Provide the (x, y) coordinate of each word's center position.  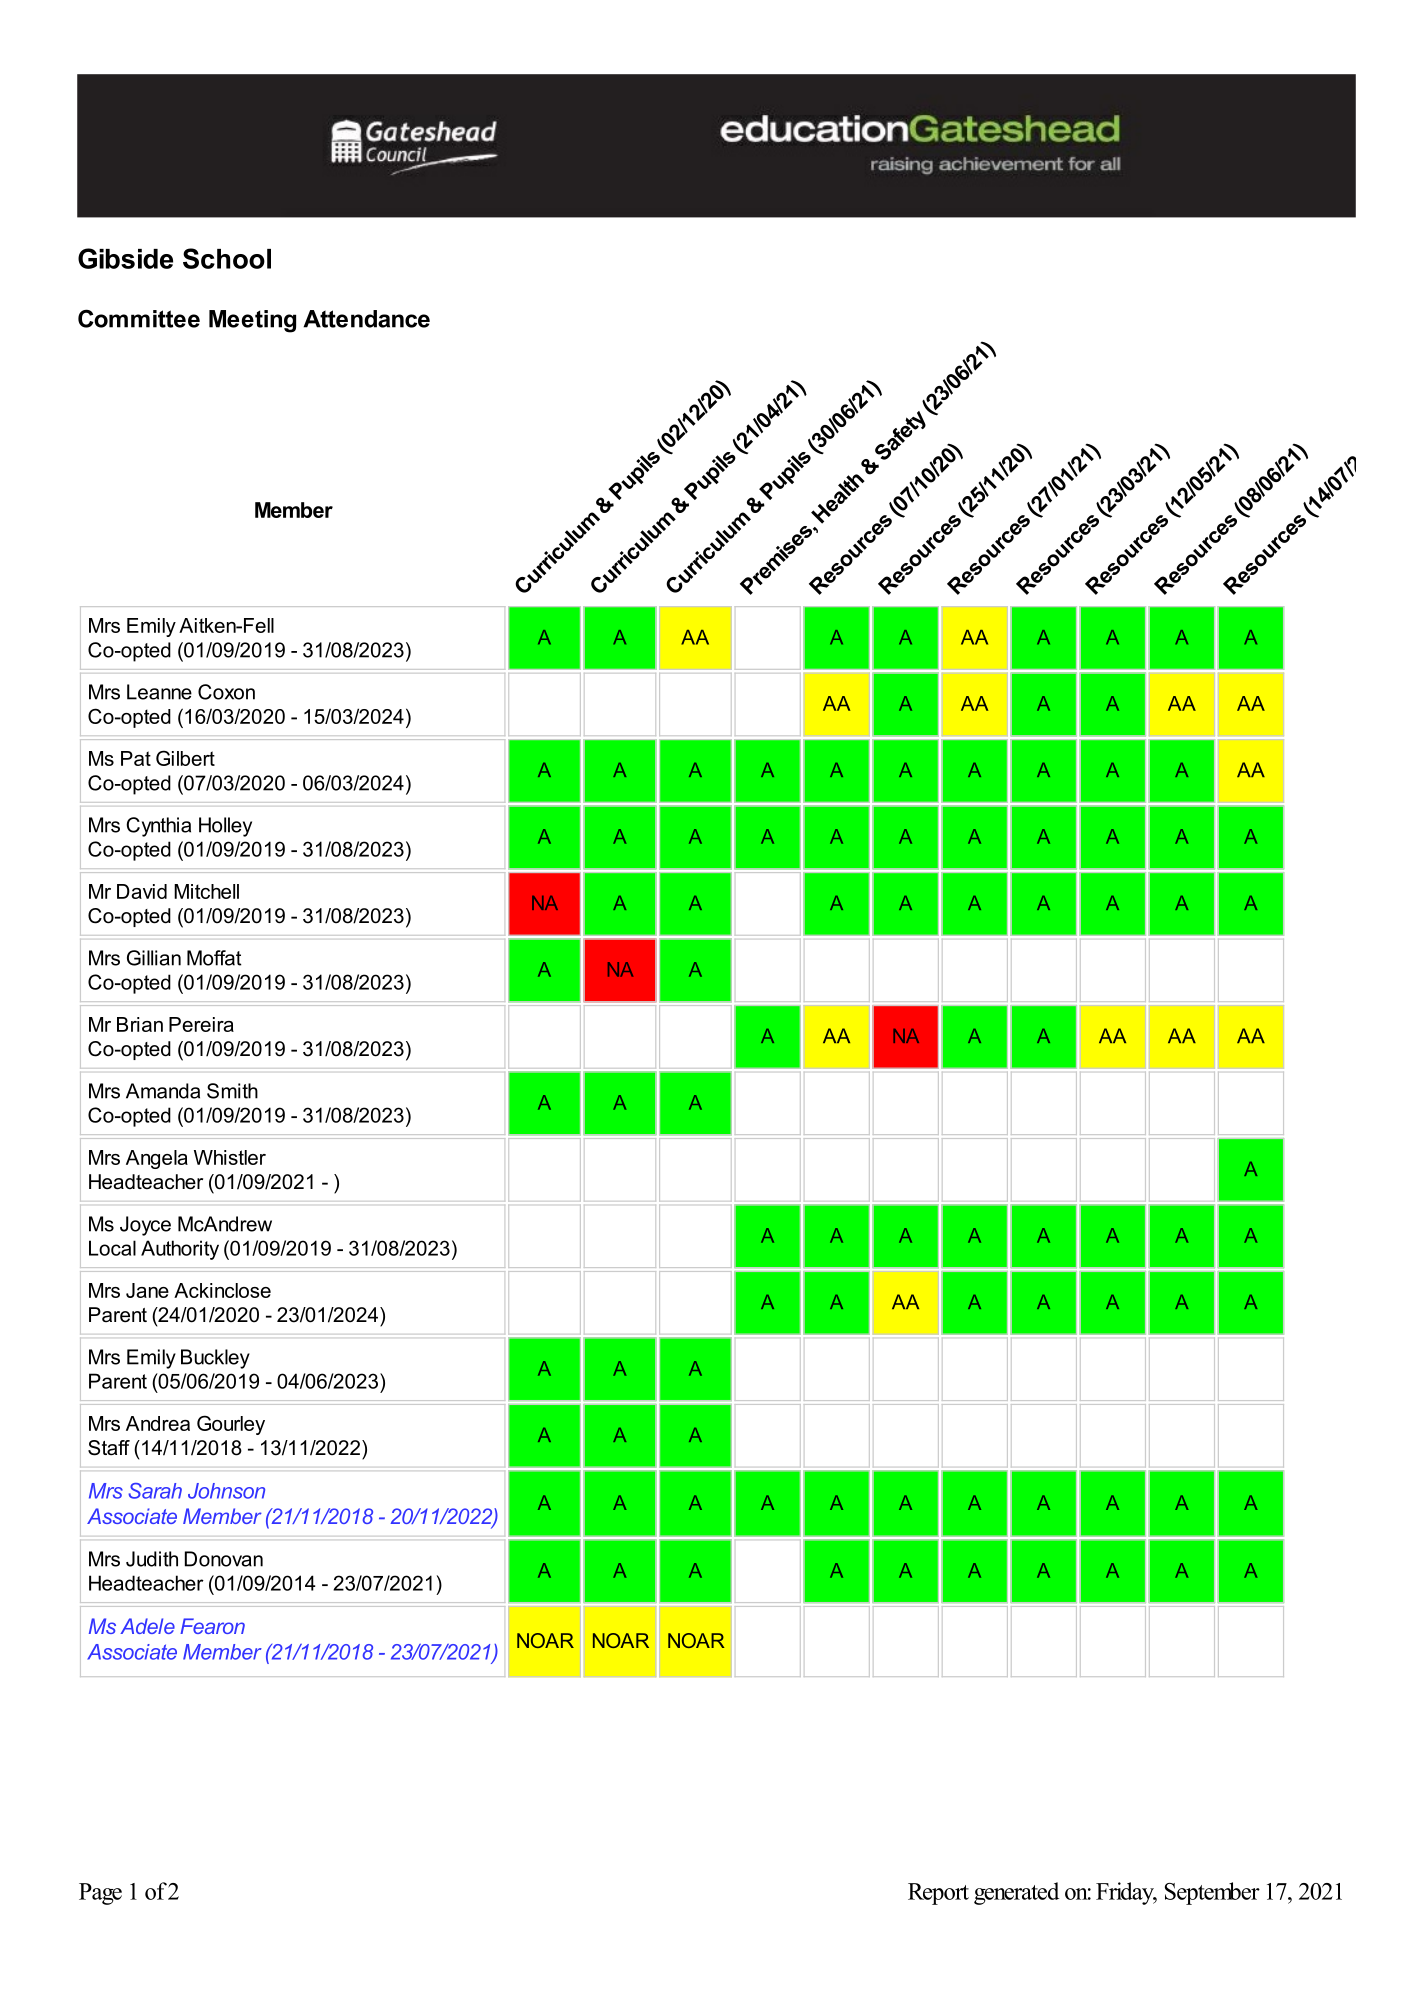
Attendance (366, 319)
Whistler (230, 1157)
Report (938, 1894)
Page (100, 1894)
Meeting (252, 321)
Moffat (214, 958)
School (227, 258)
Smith (232, 1091)
